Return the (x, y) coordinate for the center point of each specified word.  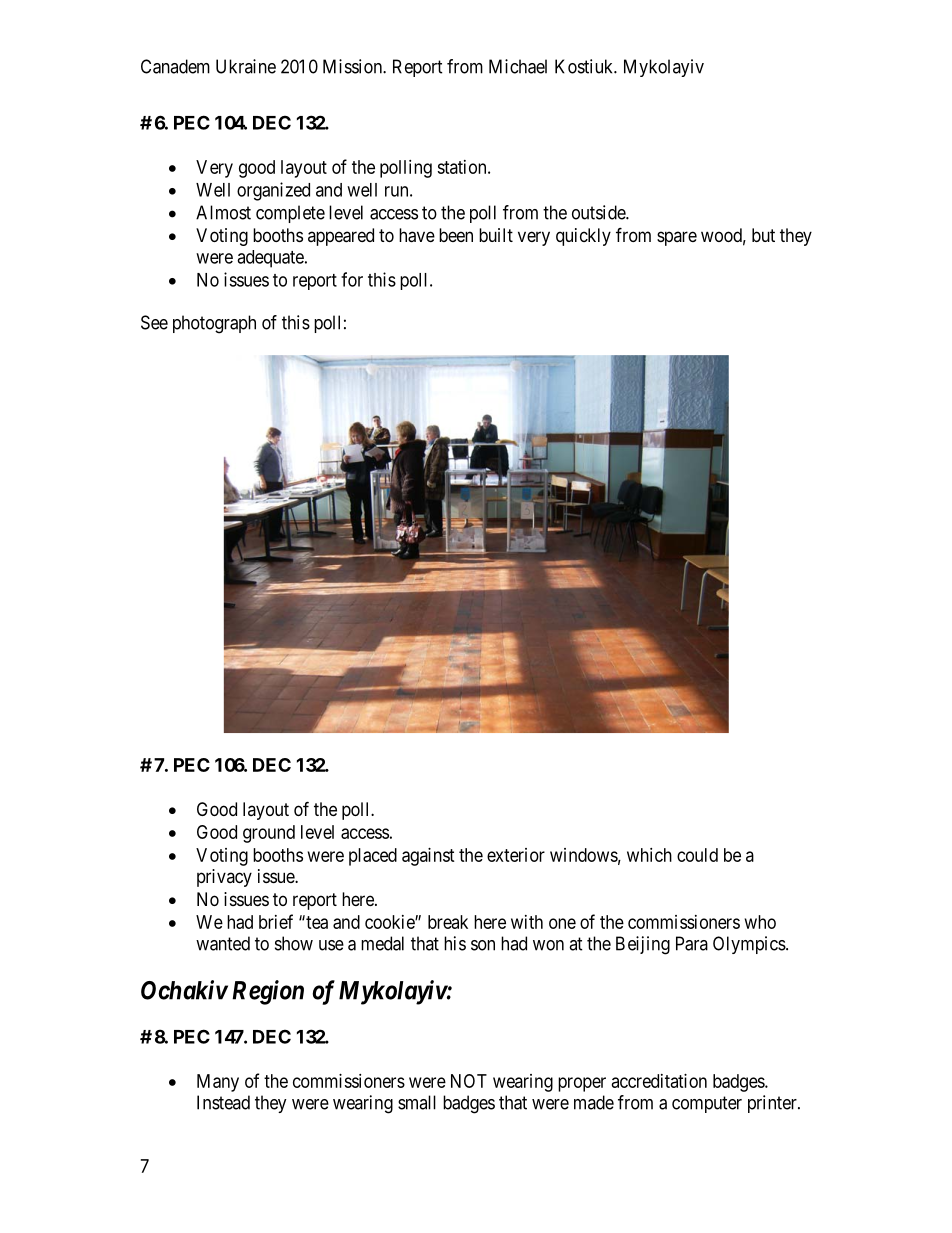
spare (677, 238)
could (697, 855)
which (649, 855)
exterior (516, 855)
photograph (214, 324)
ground (269, 834)
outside (599, 212)
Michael (518, 66)
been (456, 235)
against (428, 857)
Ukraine (246, 66)
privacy (224, 878)
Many (218, 1083)
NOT (469, 1081)
